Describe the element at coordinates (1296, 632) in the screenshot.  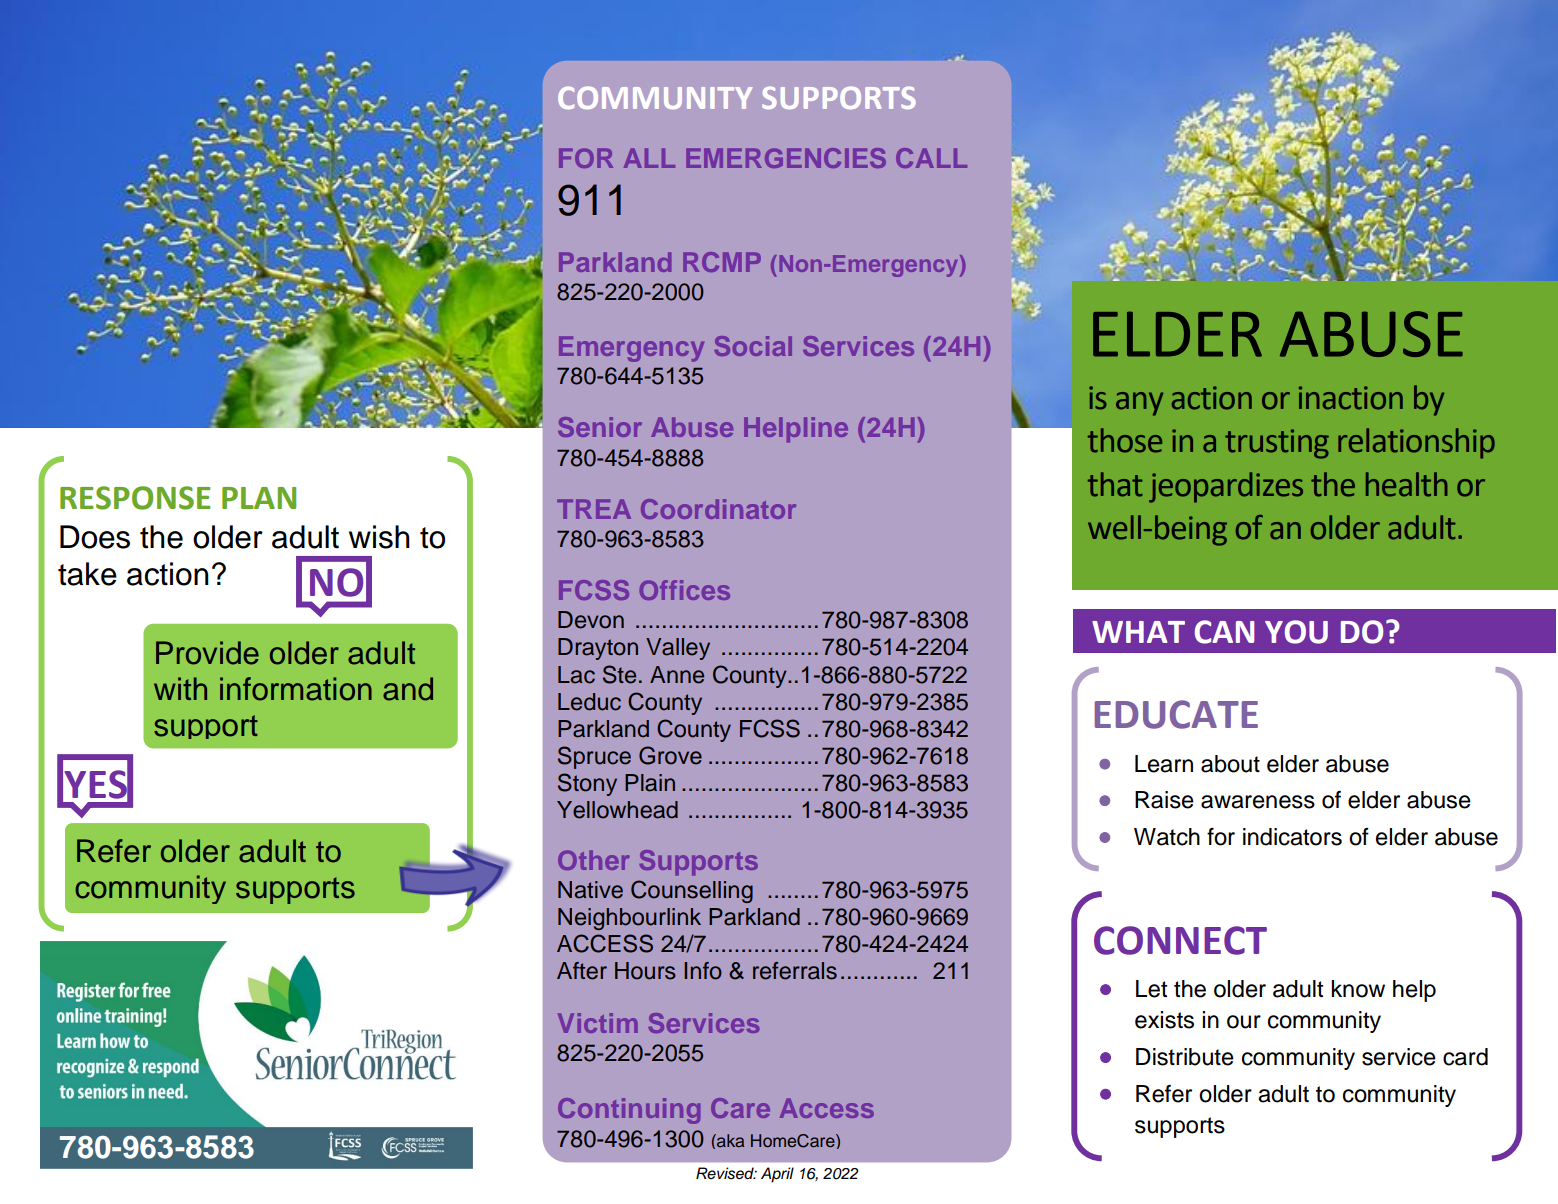
I see `YOU` at that location.
